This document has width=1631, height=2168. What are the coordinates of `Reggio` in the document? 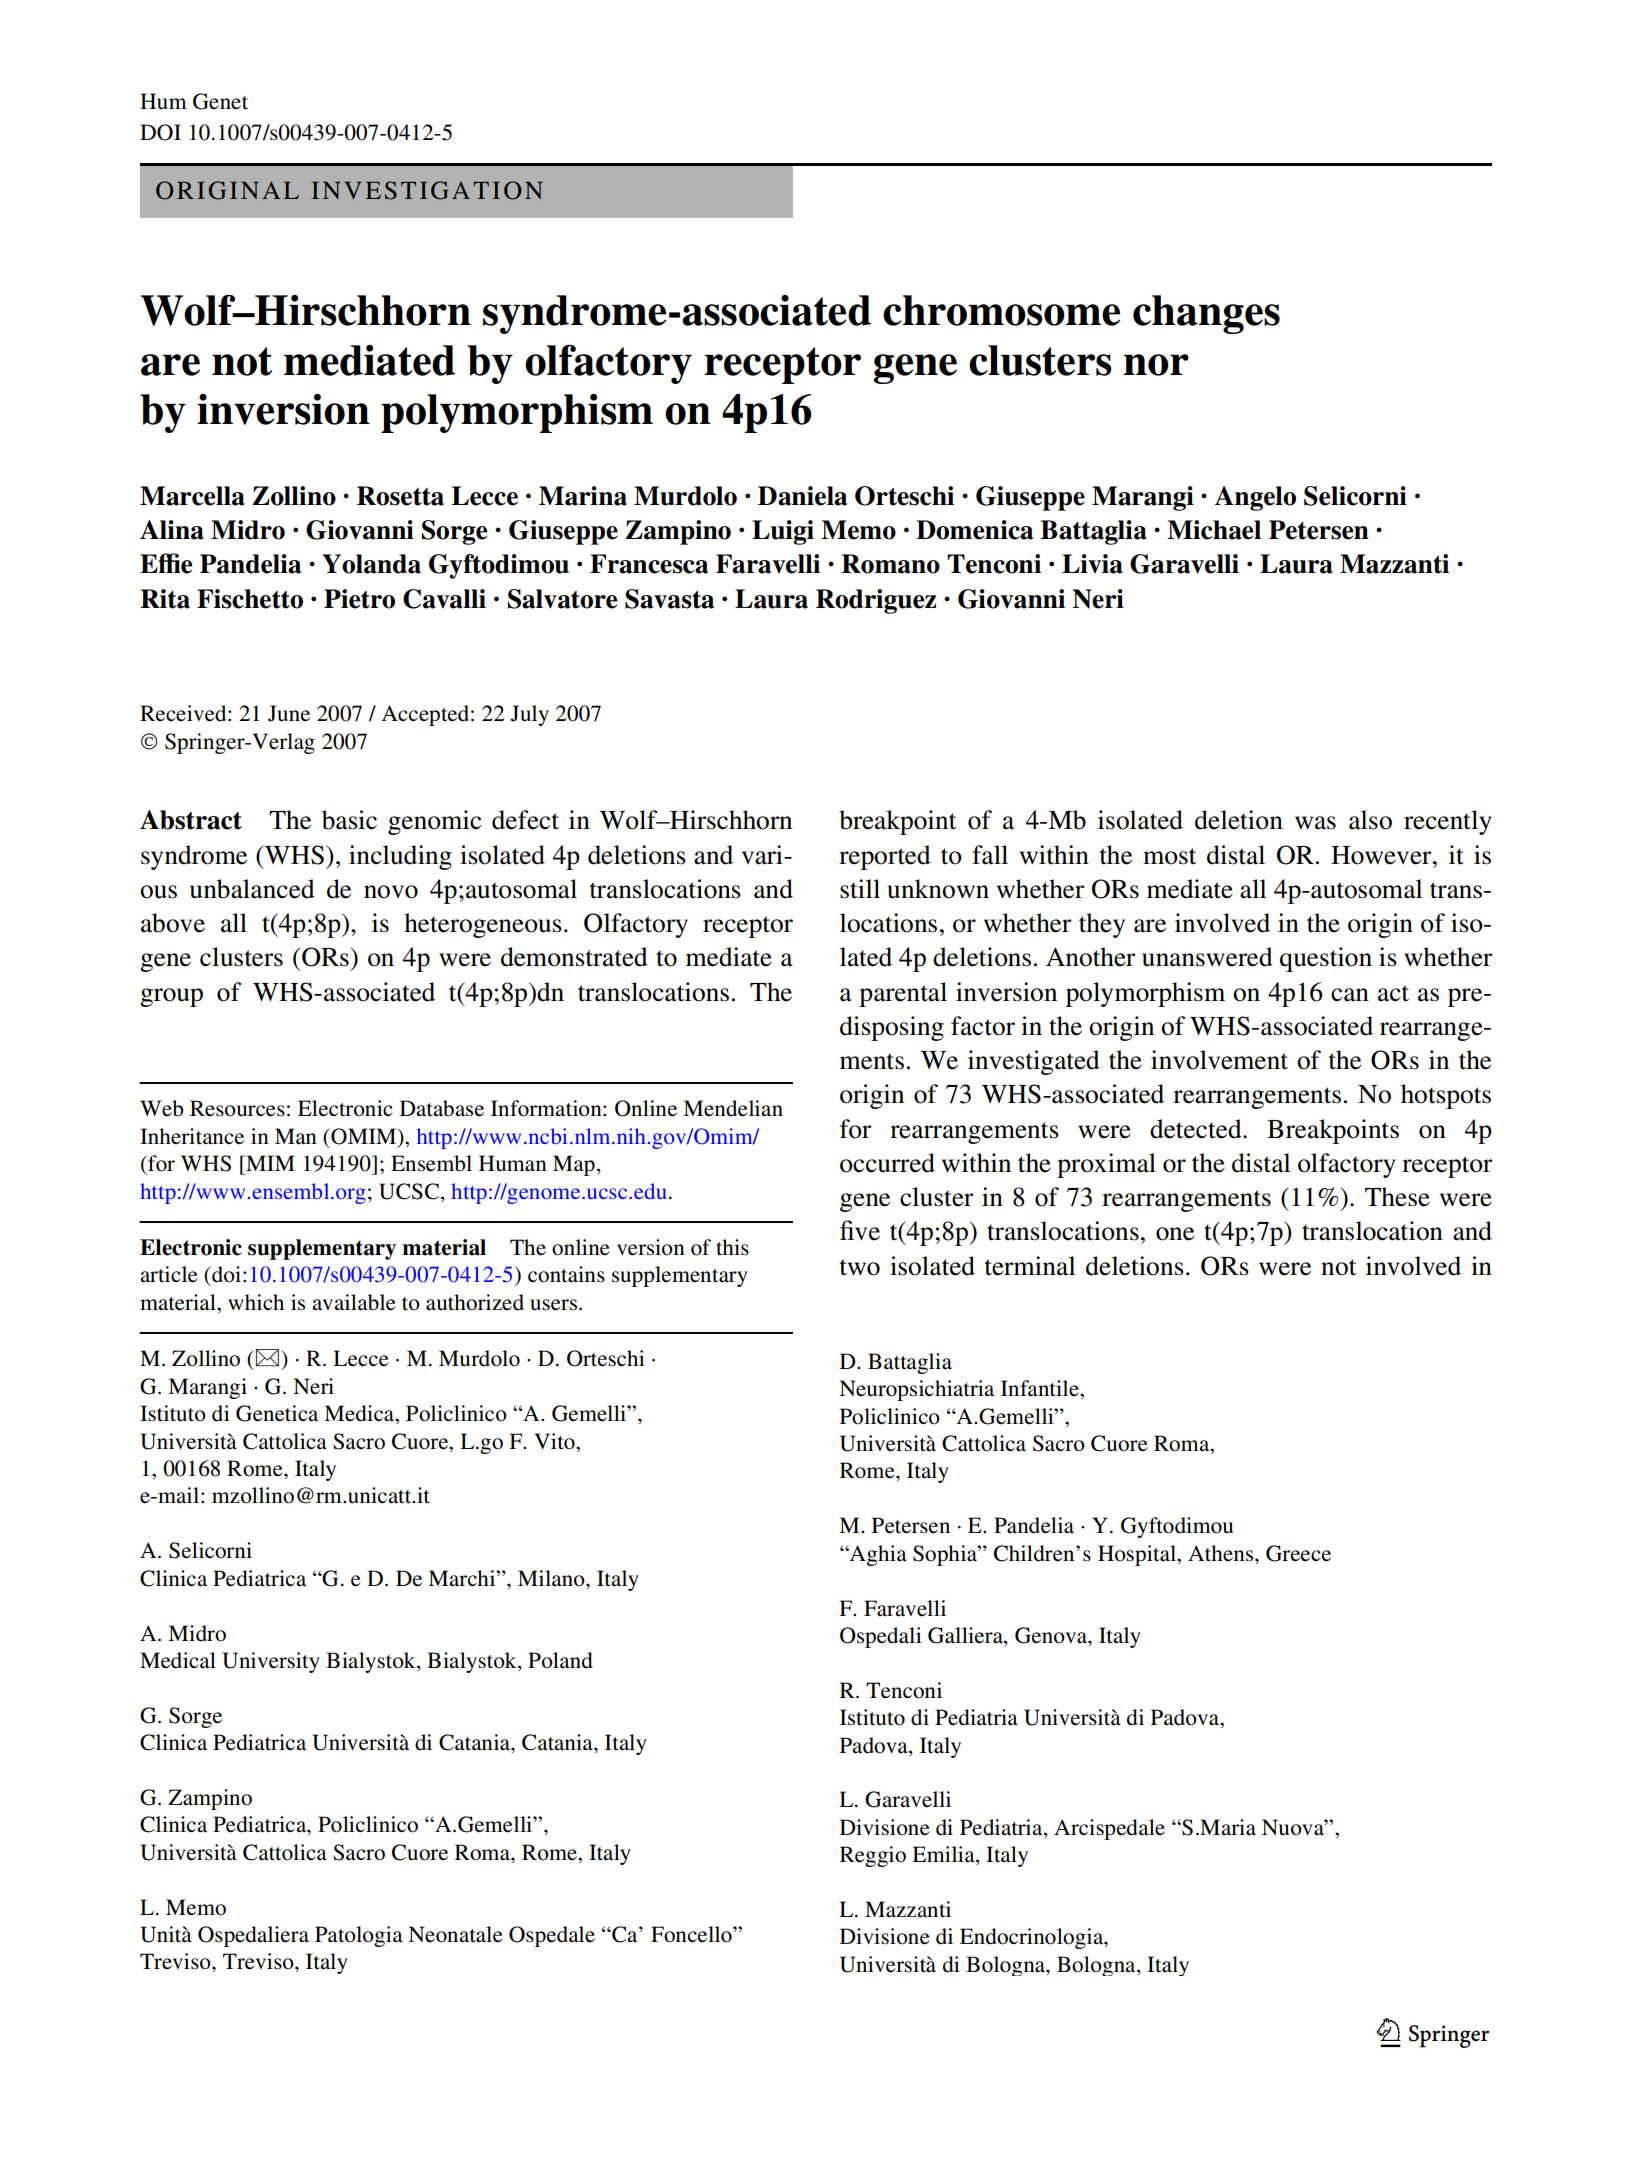 It's located at (873, 1856).
